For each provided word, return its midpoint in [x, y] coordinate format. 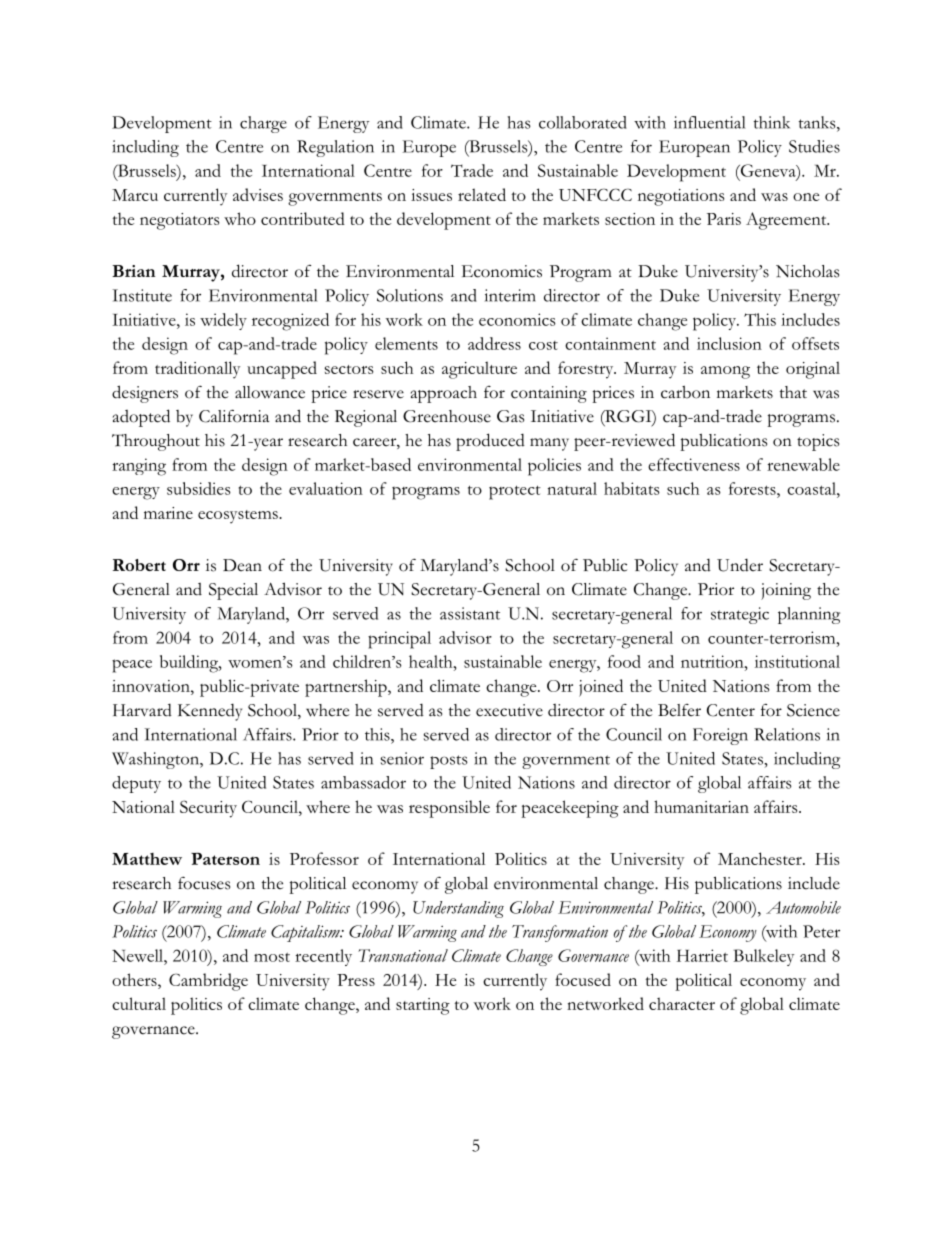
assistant [470, 613]
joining [786, 591]
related [482, 194]
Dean [242, 565]
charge [263, 124]
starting [423, 1006]
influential [709, 122]
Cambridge [208, 982]
